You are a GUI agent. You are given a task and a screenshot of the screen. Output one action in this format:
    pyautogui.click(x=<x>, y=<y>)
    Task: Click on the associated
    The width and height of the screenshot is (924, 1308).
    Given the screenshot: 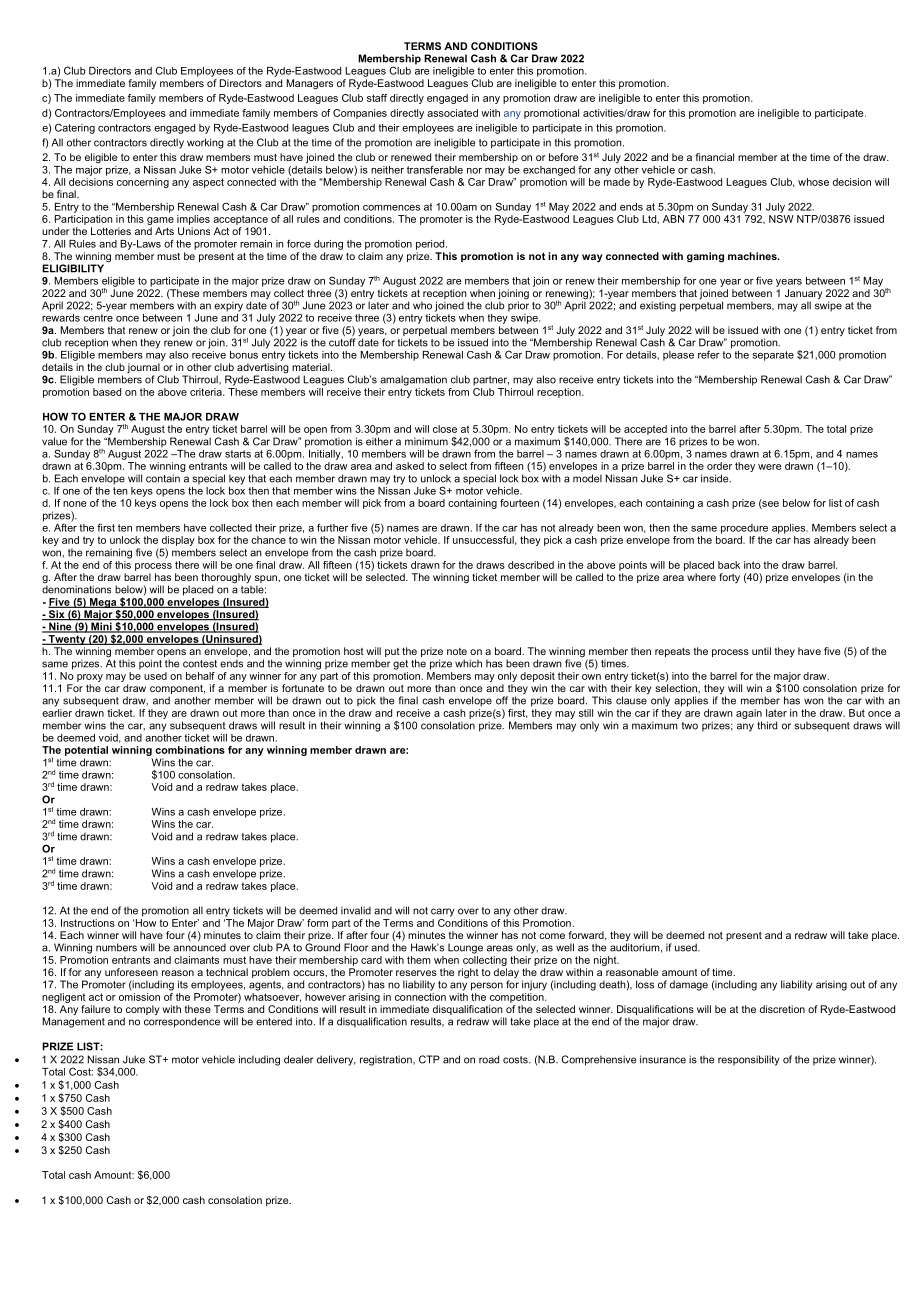 What is the action you would take?
    pyautogui.click(x=452, y=113)
